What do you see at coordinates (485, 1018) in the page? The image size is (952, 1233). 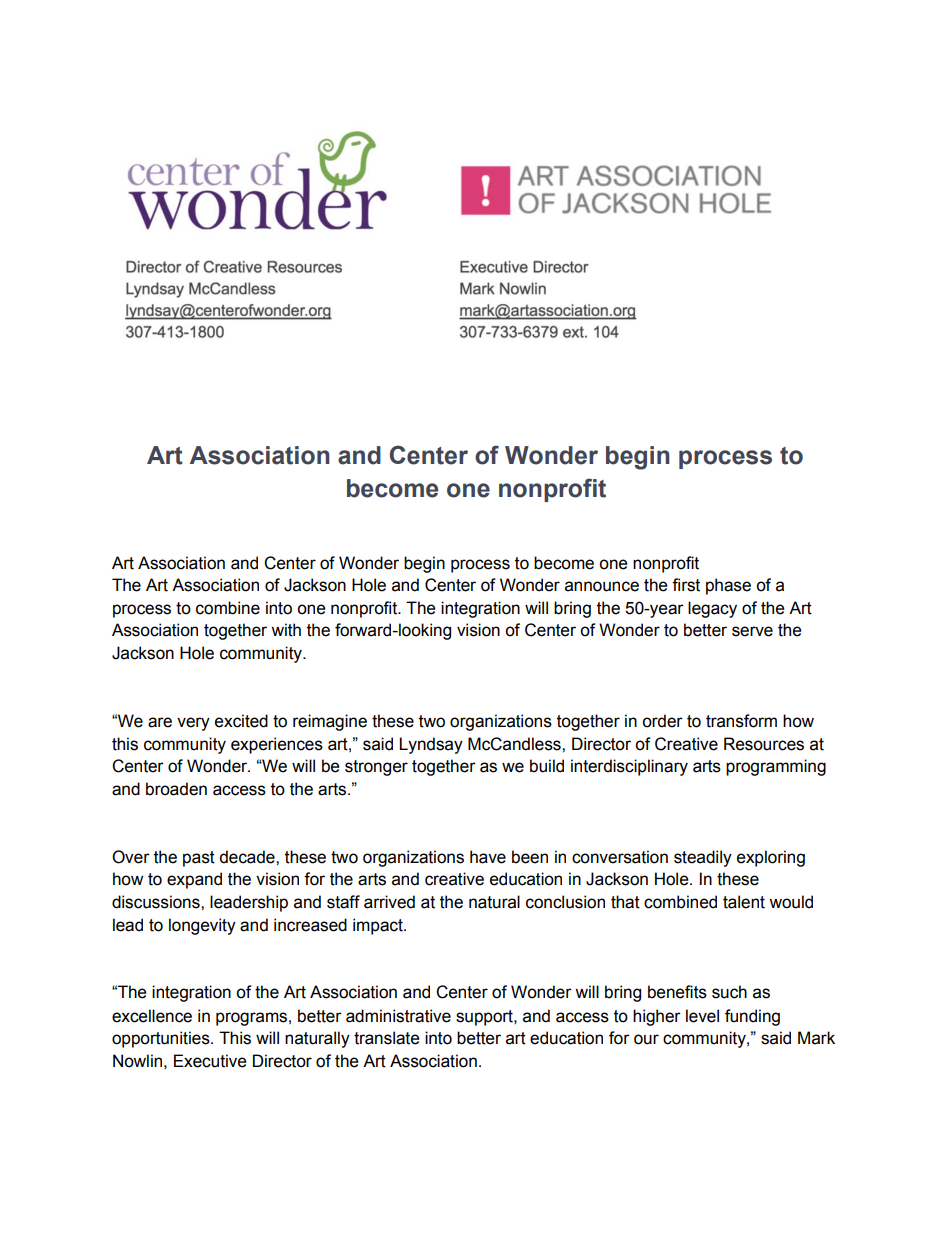 I see `support` at bounding box center [485, 1018].
